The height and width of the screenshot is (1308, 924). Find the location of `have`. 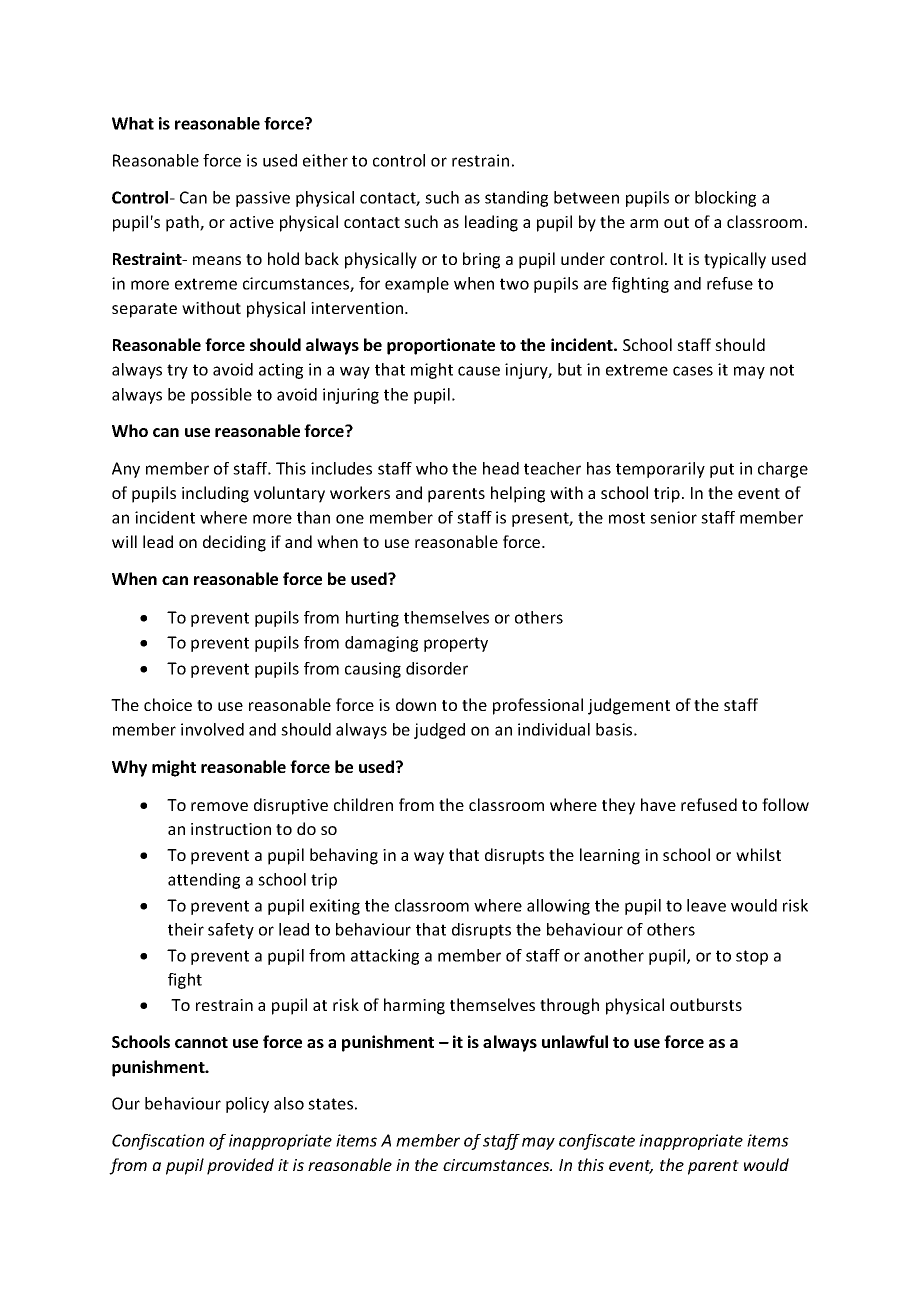

have is located at coordinates (658, 804).
